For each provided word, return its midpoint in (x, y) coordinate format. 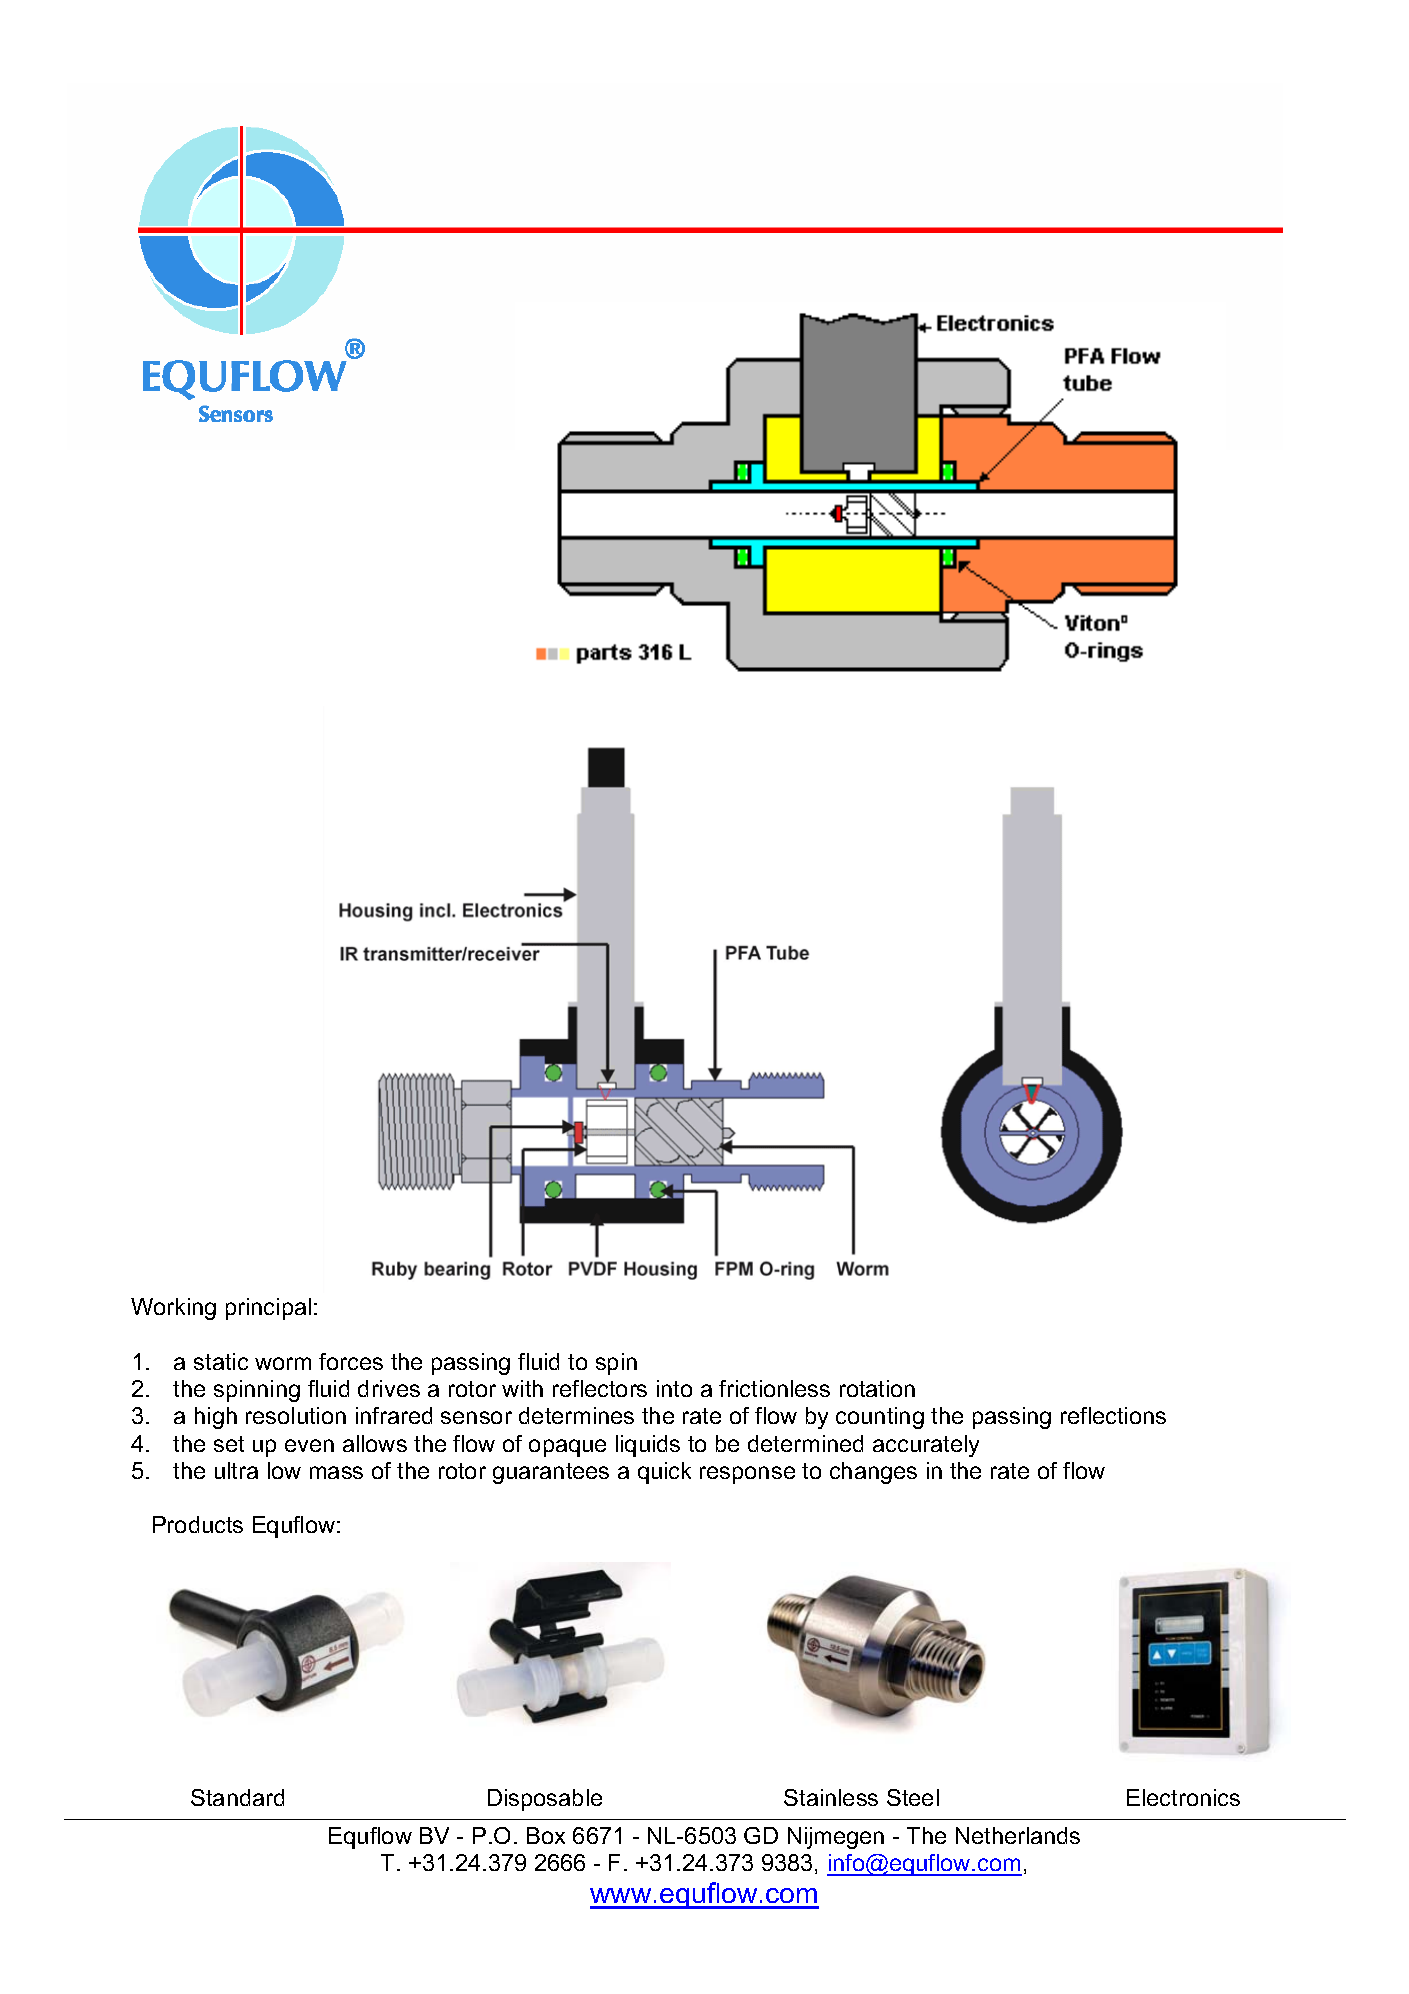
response (747, 1475)
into (674, 1388)
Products (198, 1524)
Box (546, 1835)
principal (268, 1309)
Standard (237, 1797)
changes (873, 1473)
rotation (877, 1388)
